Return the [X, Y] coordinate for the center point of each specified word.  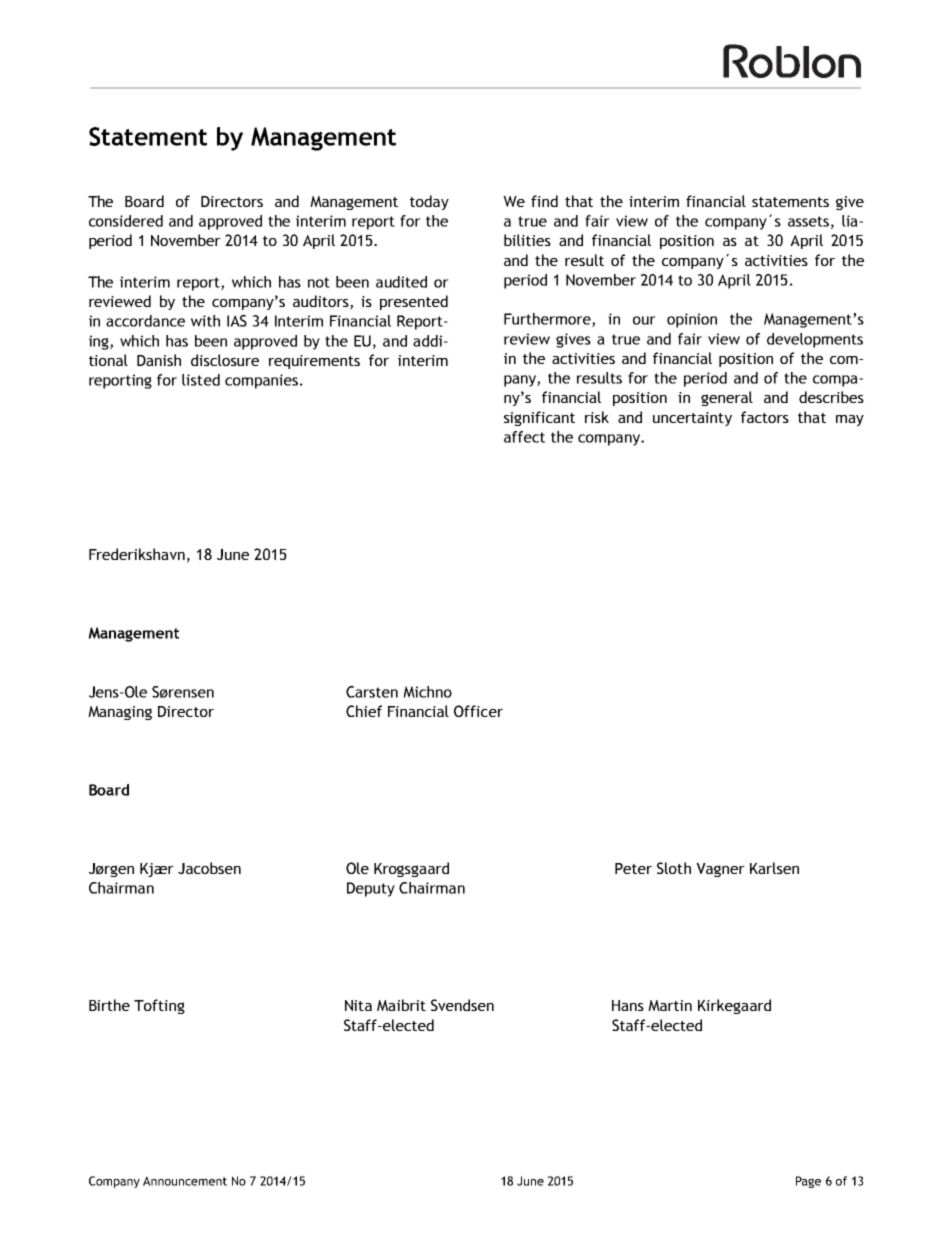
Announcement [185, 1181]
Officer [478, 711]
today [429, 202]
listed [201, 380]
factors [765, 417]
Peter [633, 868]
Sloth [674, 868]
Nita [358, 1005]
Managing [120, 713]
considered [126, 221]
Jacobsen [209, 868]
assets [808, 221]
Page [808, 1182]
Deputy [371, 889]
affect [524, 437]
